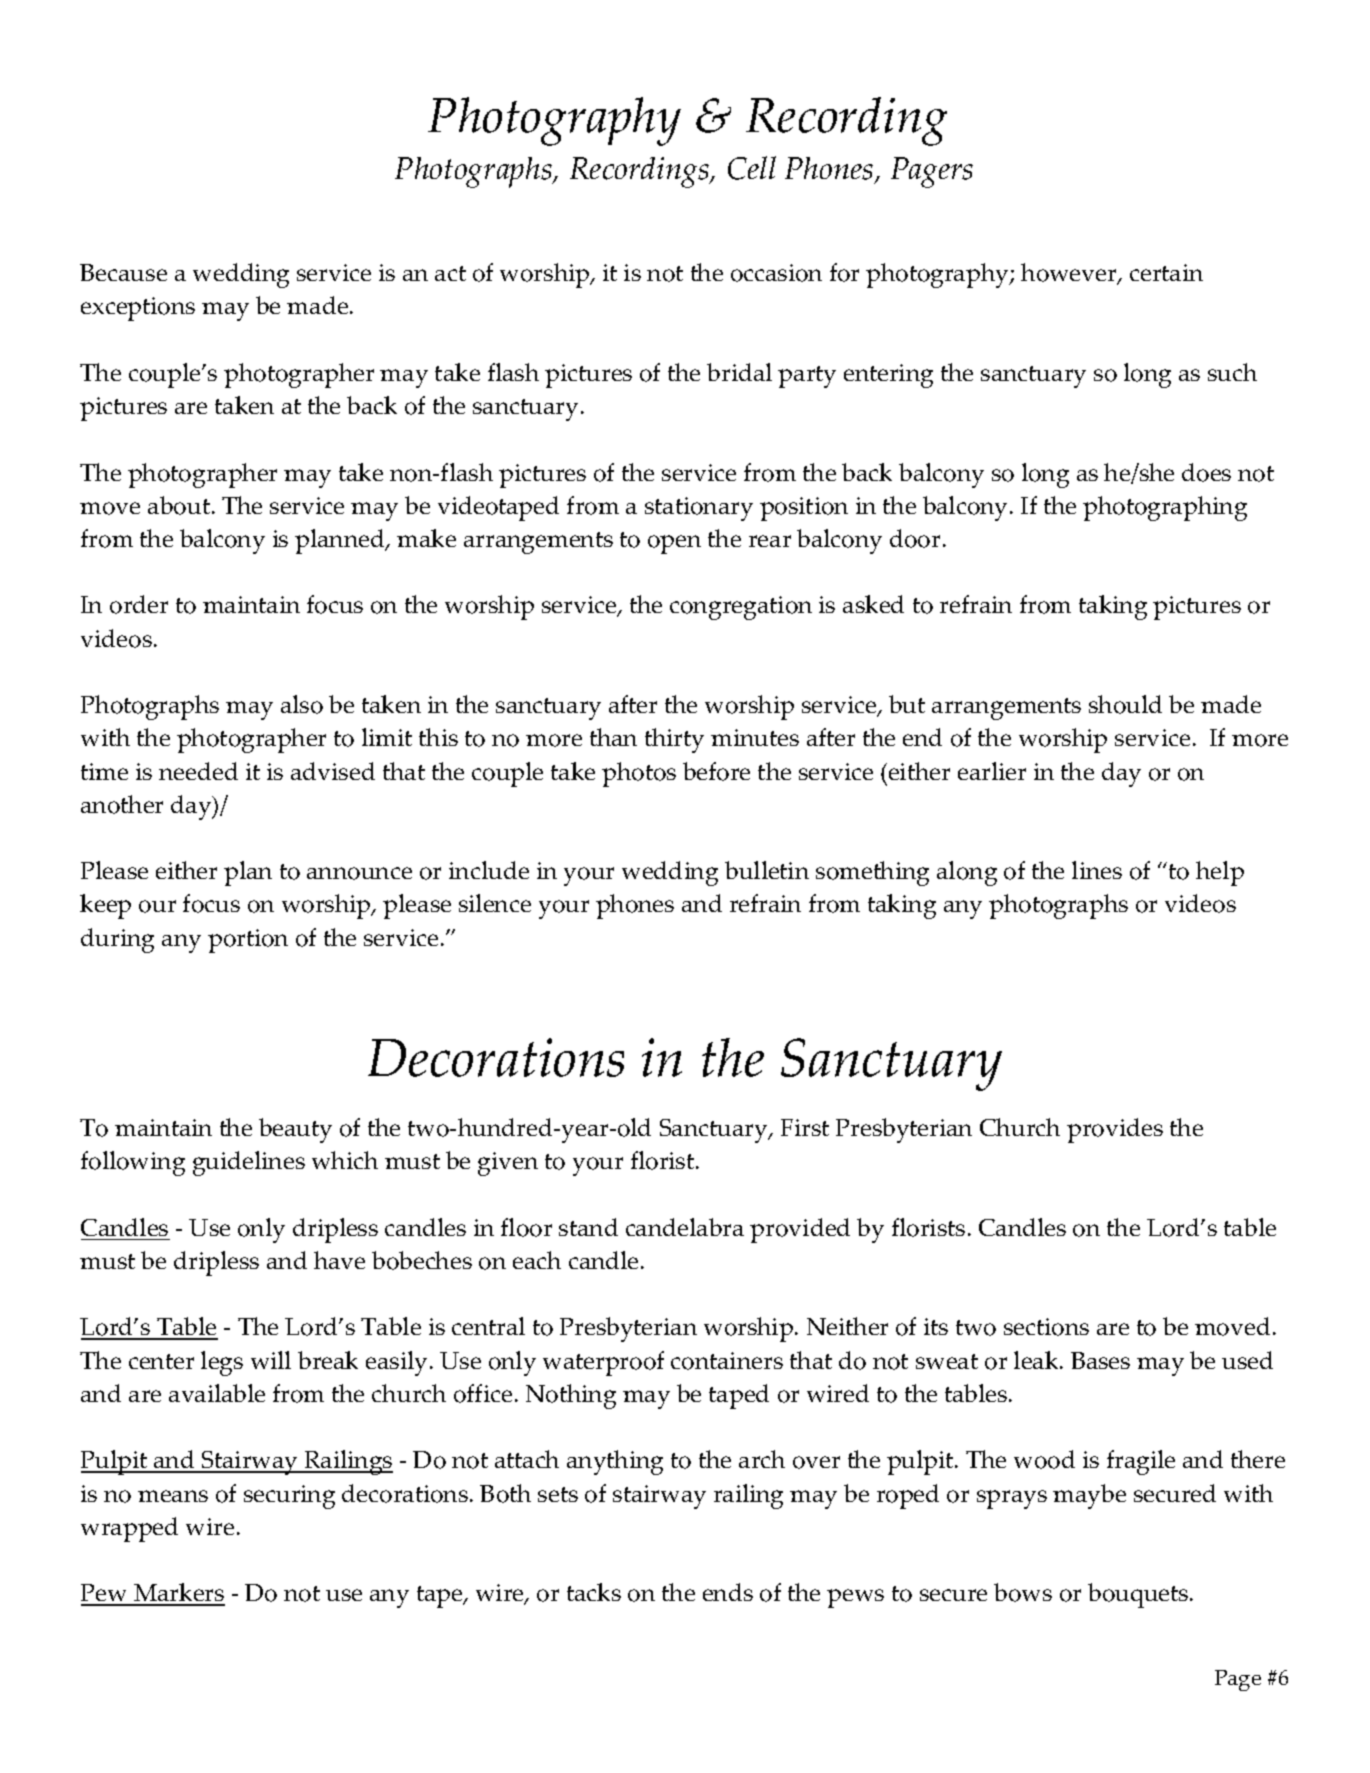 The height and width of the image is (1773, 1370). What do you see at coordinates (1125, 704) in the image?
I see `should` at bounding box center [1125, 704].
